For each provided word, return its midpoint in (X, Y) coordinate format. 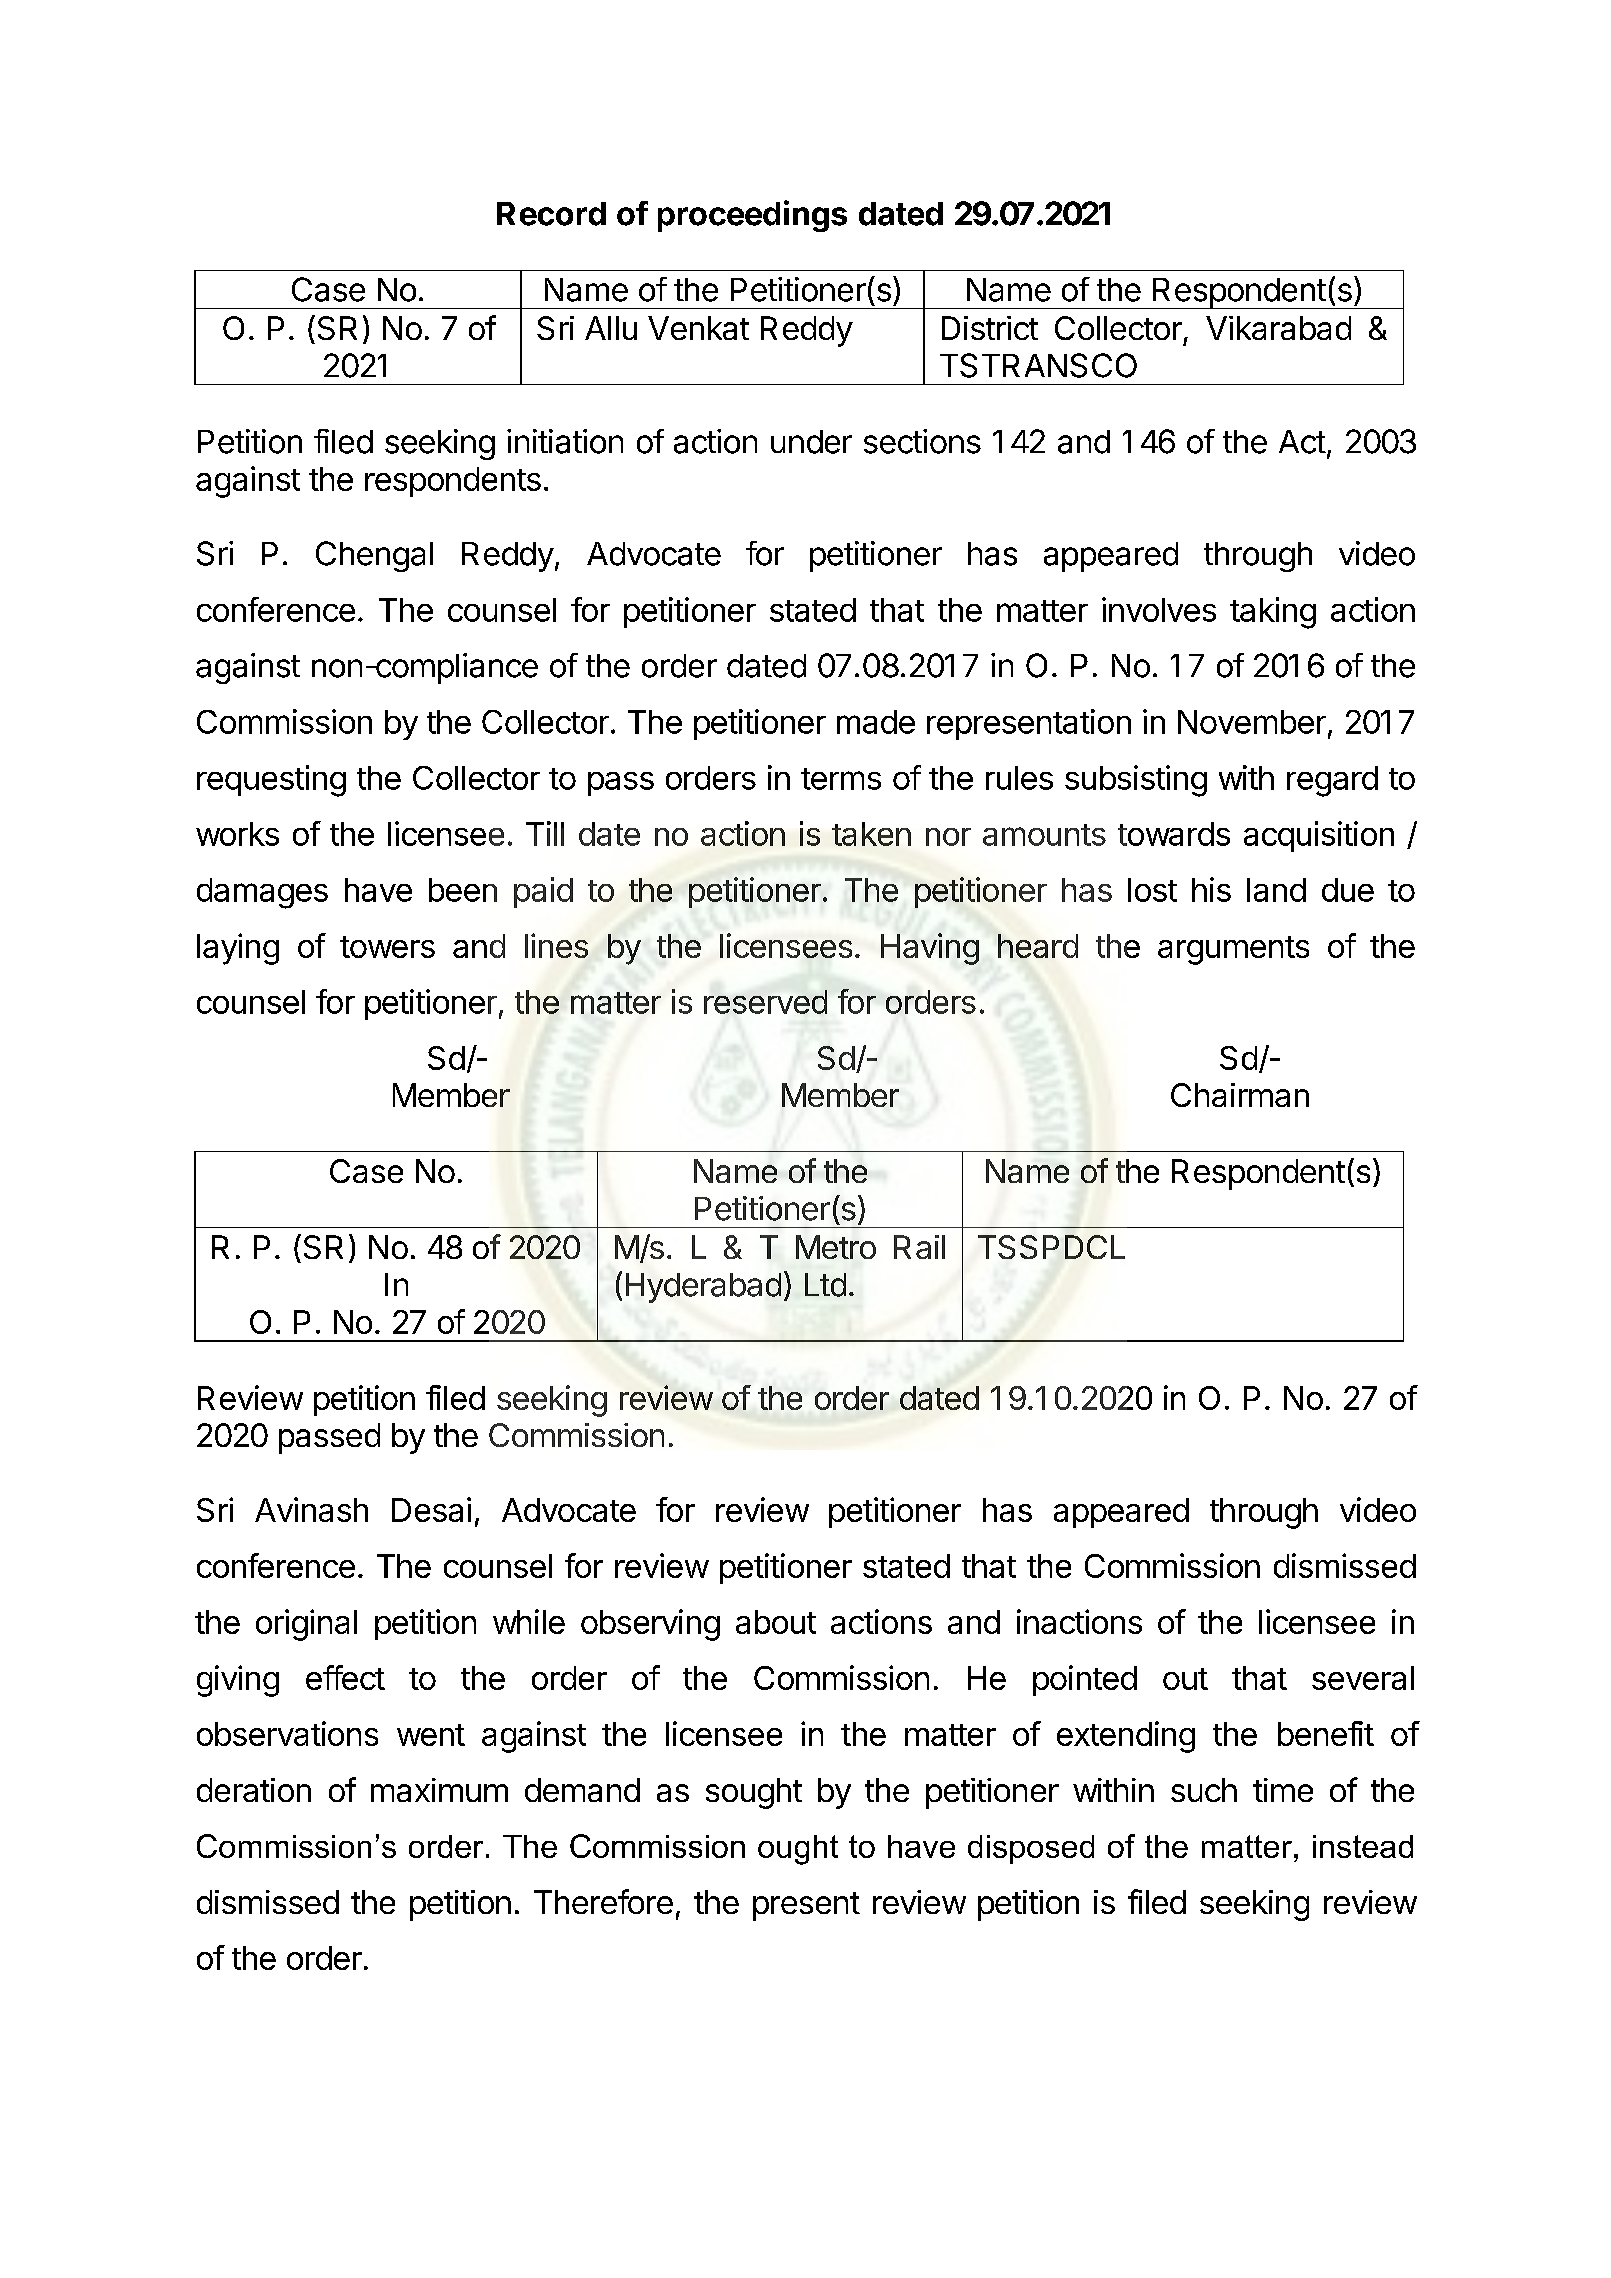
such (1204, 1790)
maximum (439, 1790)
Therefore (603, 1901)
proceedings (752, 216)
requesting (271, 781)
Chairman (1240, 1095)
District (990, 328)
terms (841, 779)
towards (1174, 834)
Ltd (825, 1285)
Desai (431, 1509)
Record (551, 214)
